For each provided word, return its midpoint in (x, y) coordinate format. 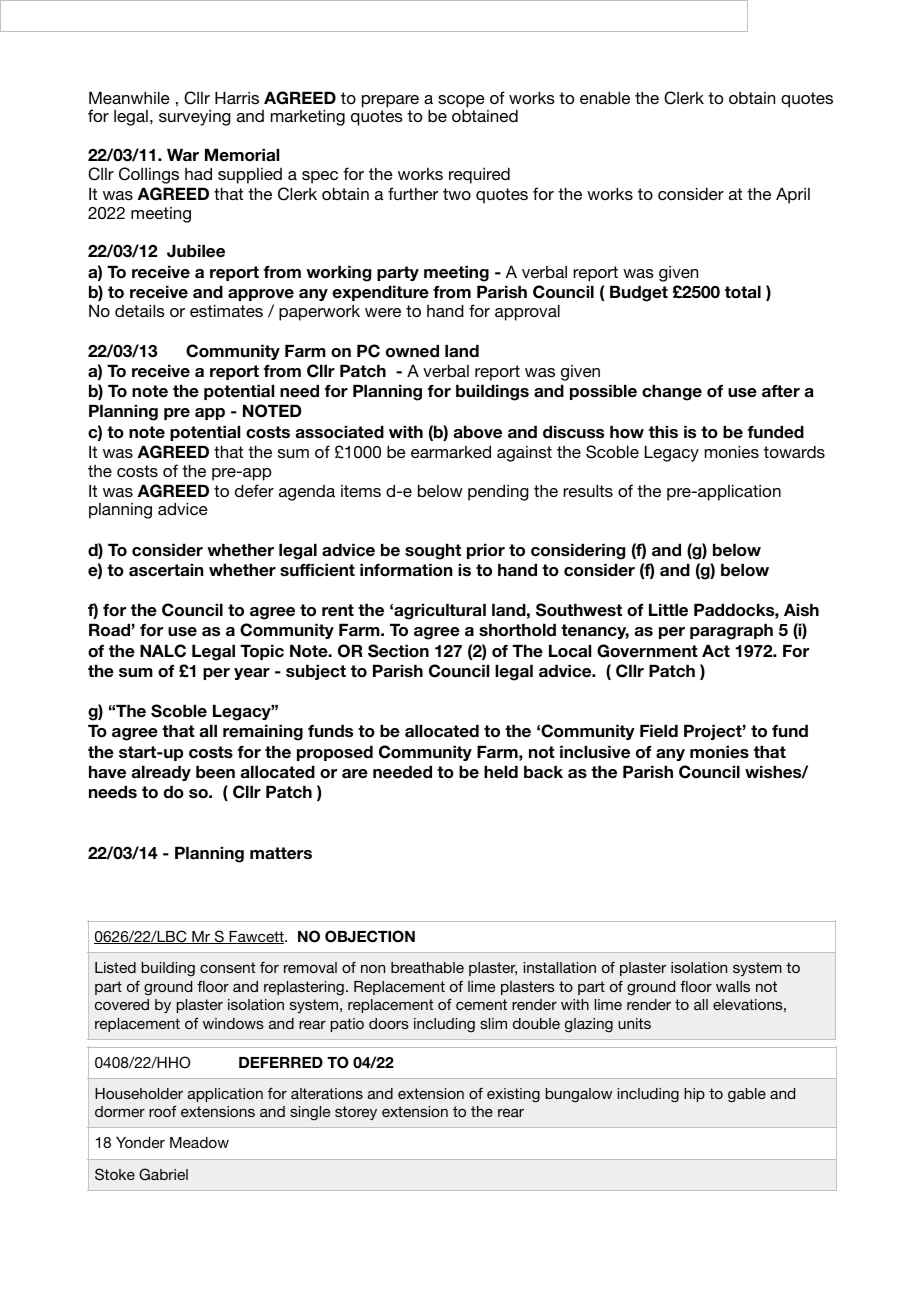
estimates (226, 310)
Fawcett (256, 937)
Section (398, 651)
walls (733, 986)
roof (162, 1111)
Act (716, 650)
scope (461, 102)
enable (605, 97)
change (672, 392)
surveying (195, 118)
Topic (262, 652)
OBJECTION (370, 936)
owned (412, 351)
